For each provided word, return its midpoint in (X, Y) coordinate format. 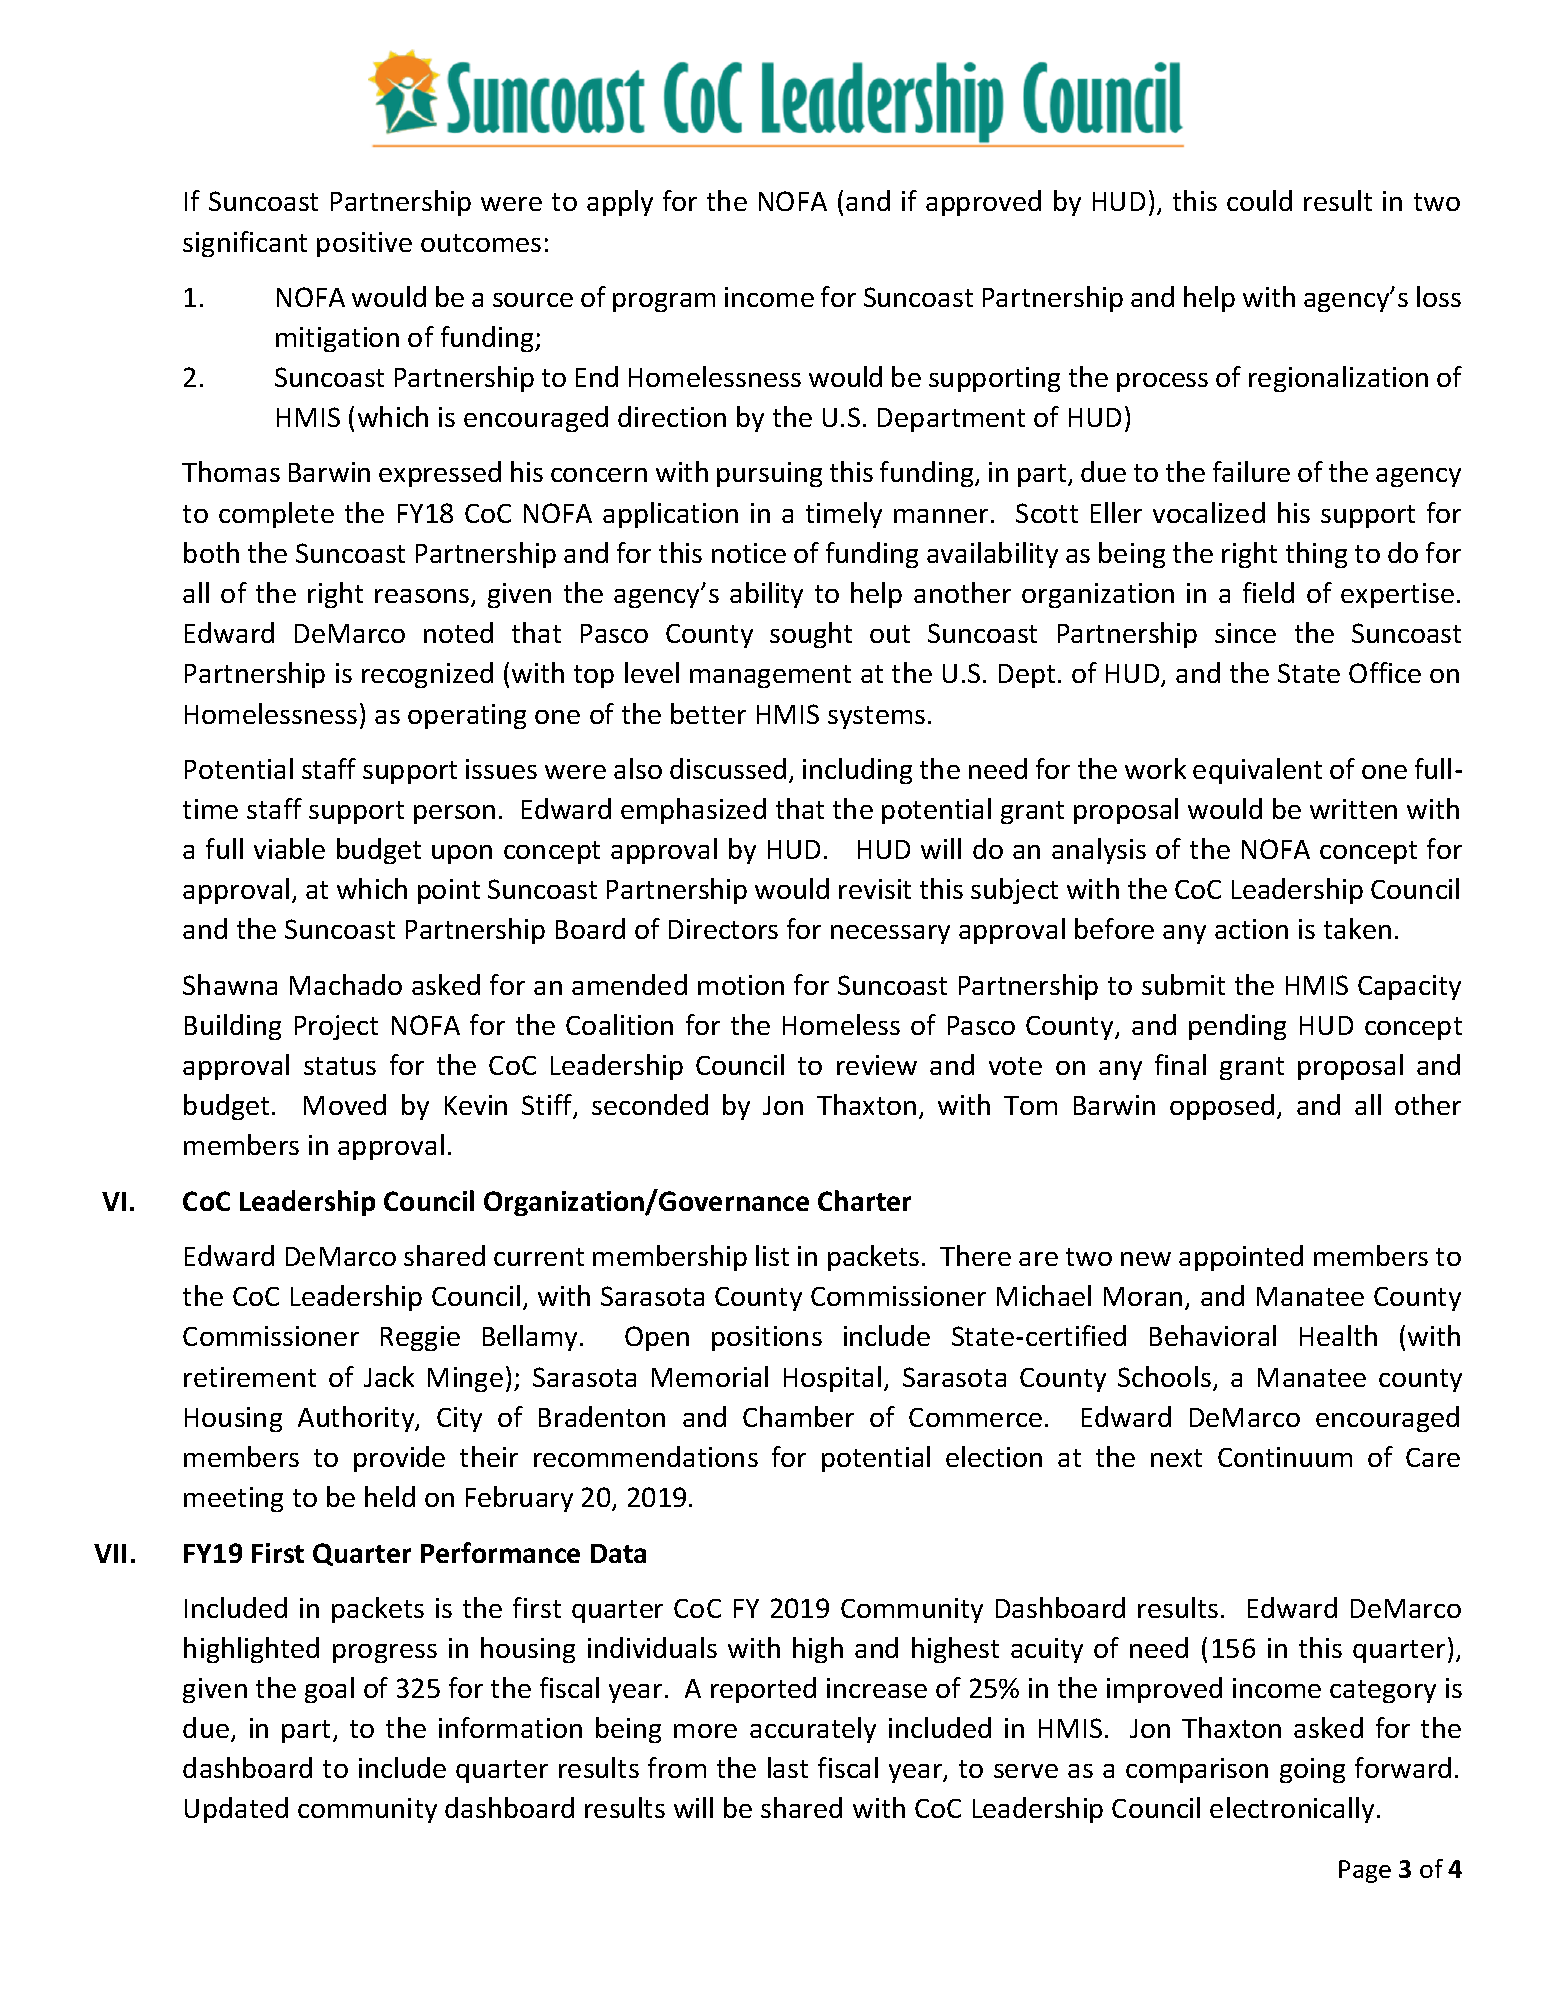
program (664, 302)
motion (741, 985)
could (1259, 200)
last (788, 1767)
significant (245, 244)
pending (1237, 1027)
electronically (1292, 1810)
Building (233, 1027)
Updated (236, 1810)
